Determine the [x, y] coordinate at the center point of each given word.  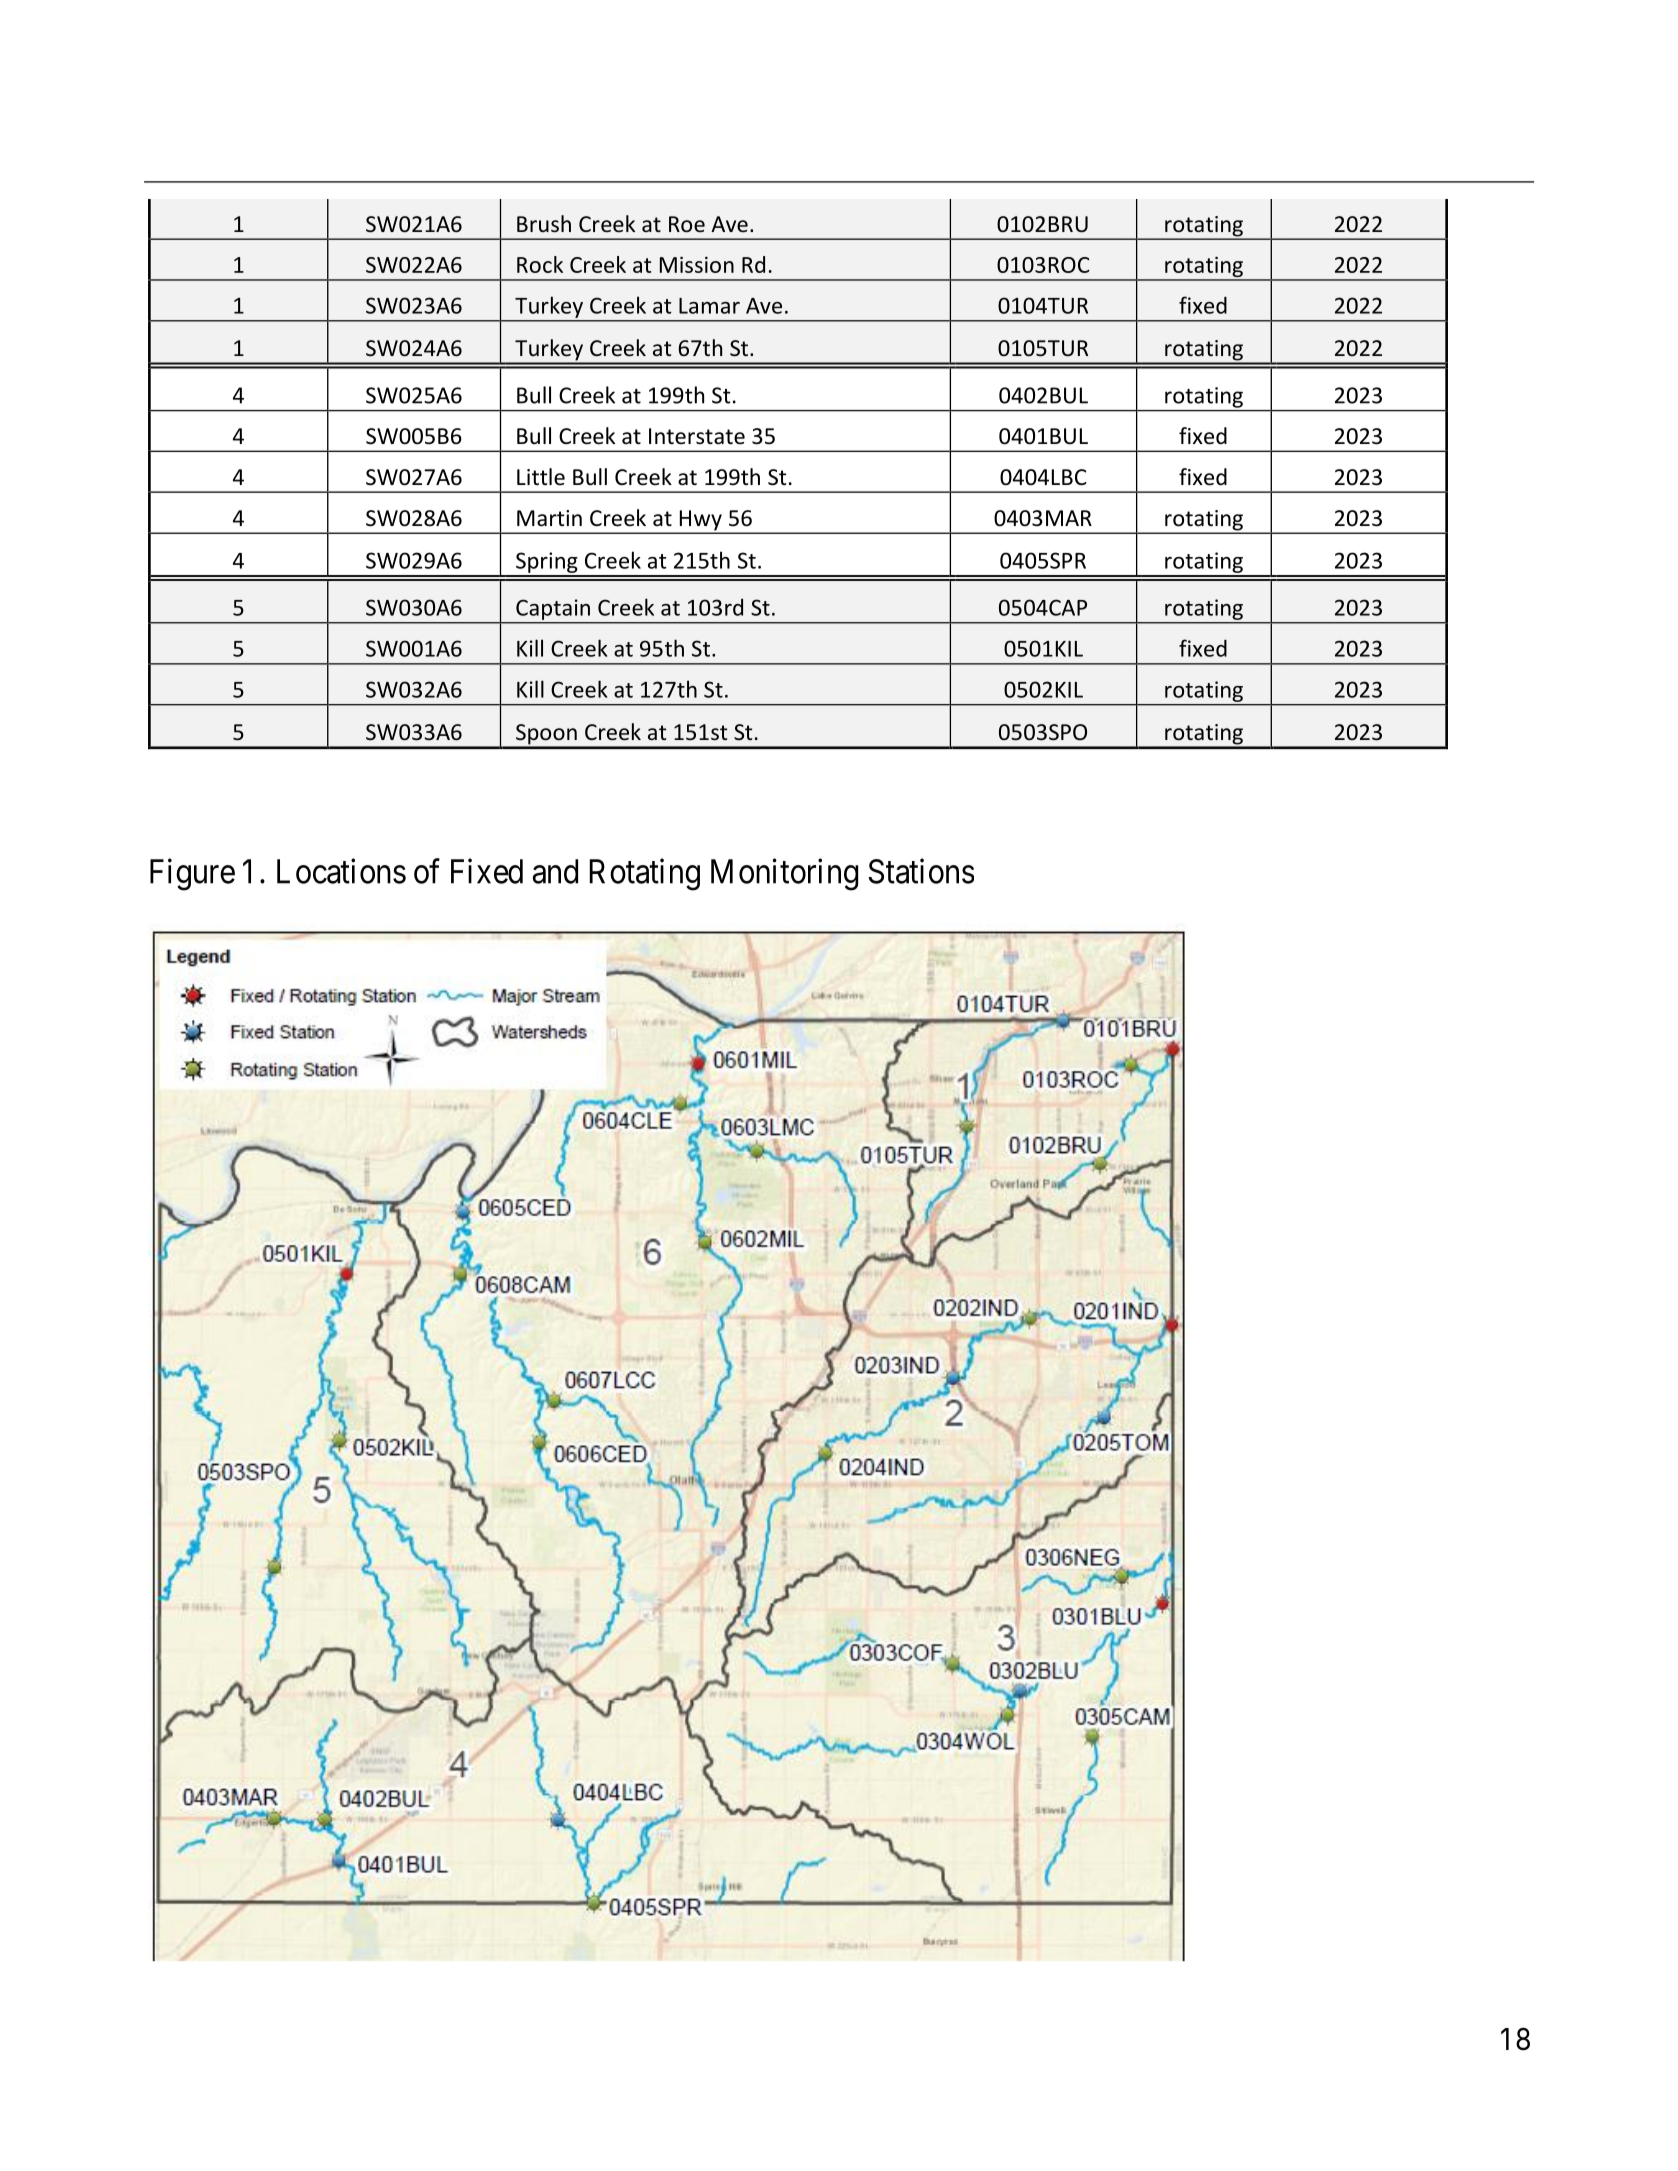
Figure [192, 874]
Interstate [697, 436]
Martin [549, 518]
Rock [540, 264]
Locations [341, 871]
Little [541, 477]
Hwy [700, 521]
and [555, 871]
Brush [544, 224]
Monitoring [784, 874]
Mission [697, 264]
